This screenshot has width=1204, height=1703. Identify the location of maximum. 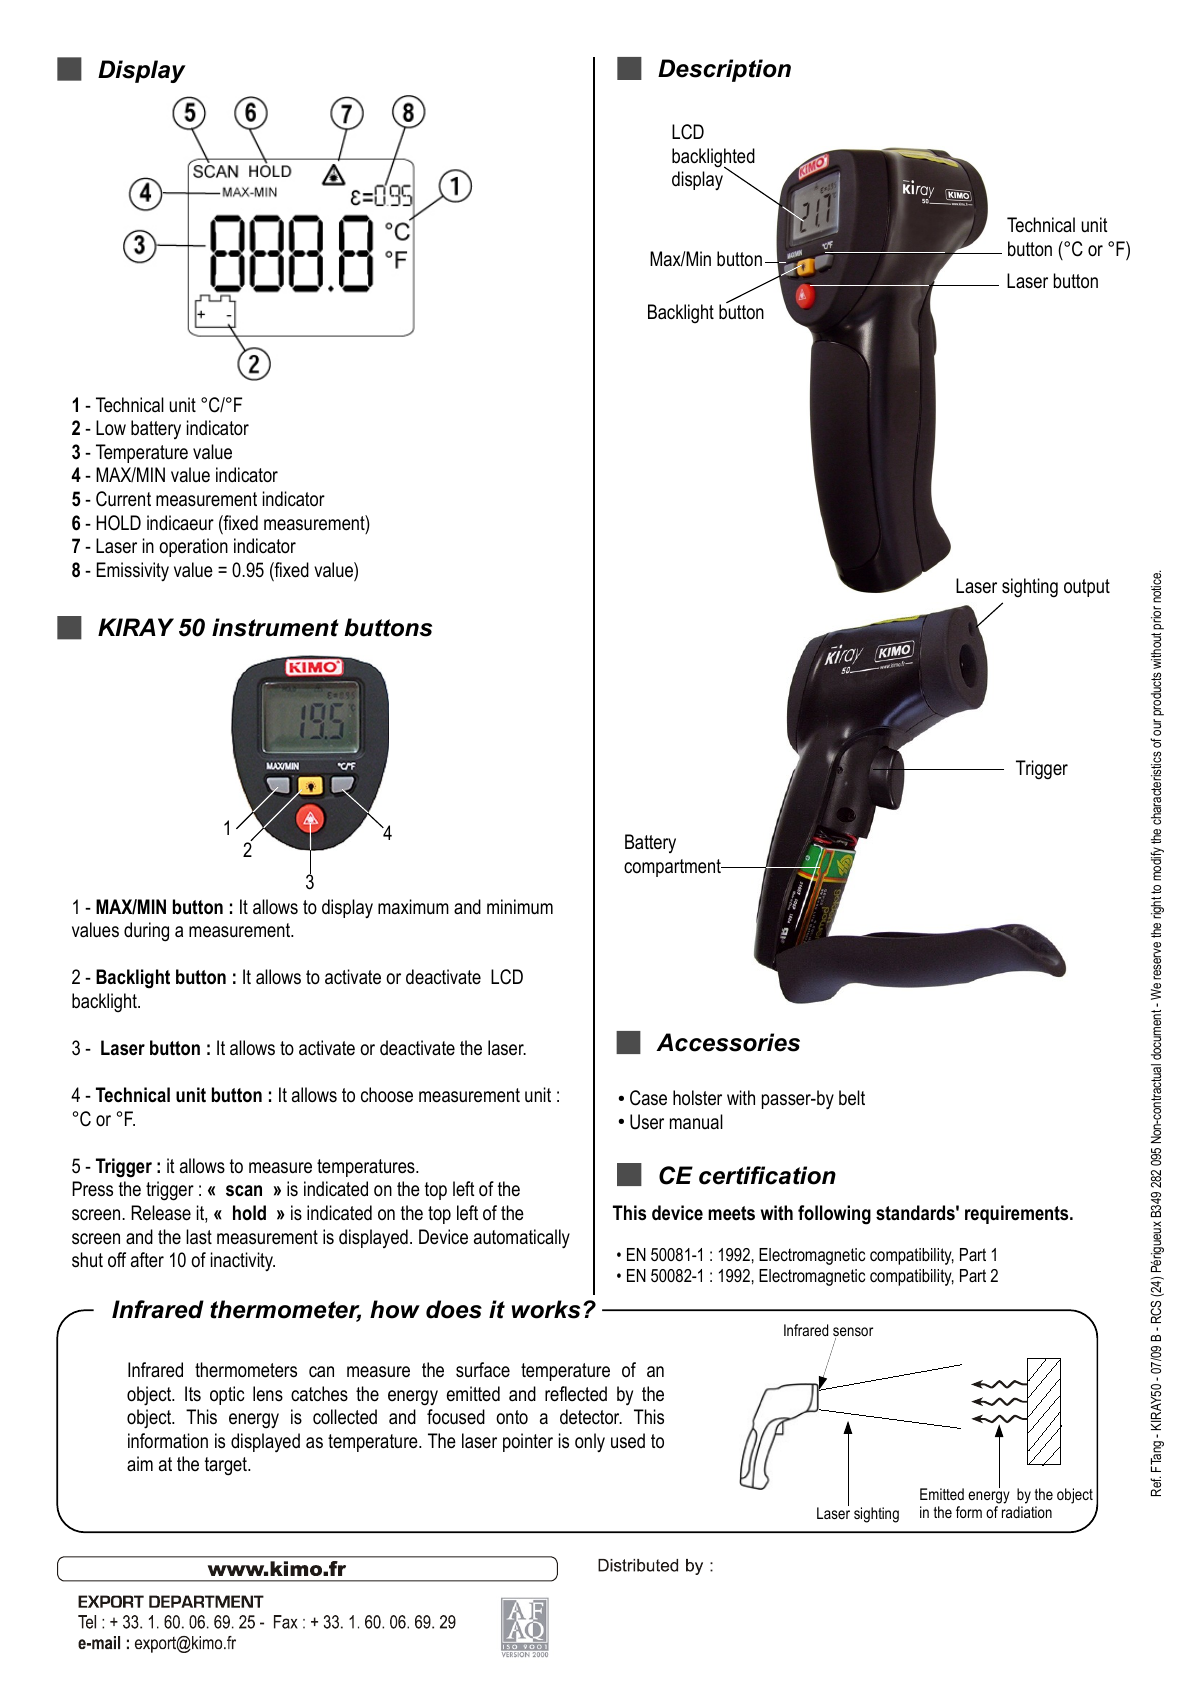
(413, 907).
